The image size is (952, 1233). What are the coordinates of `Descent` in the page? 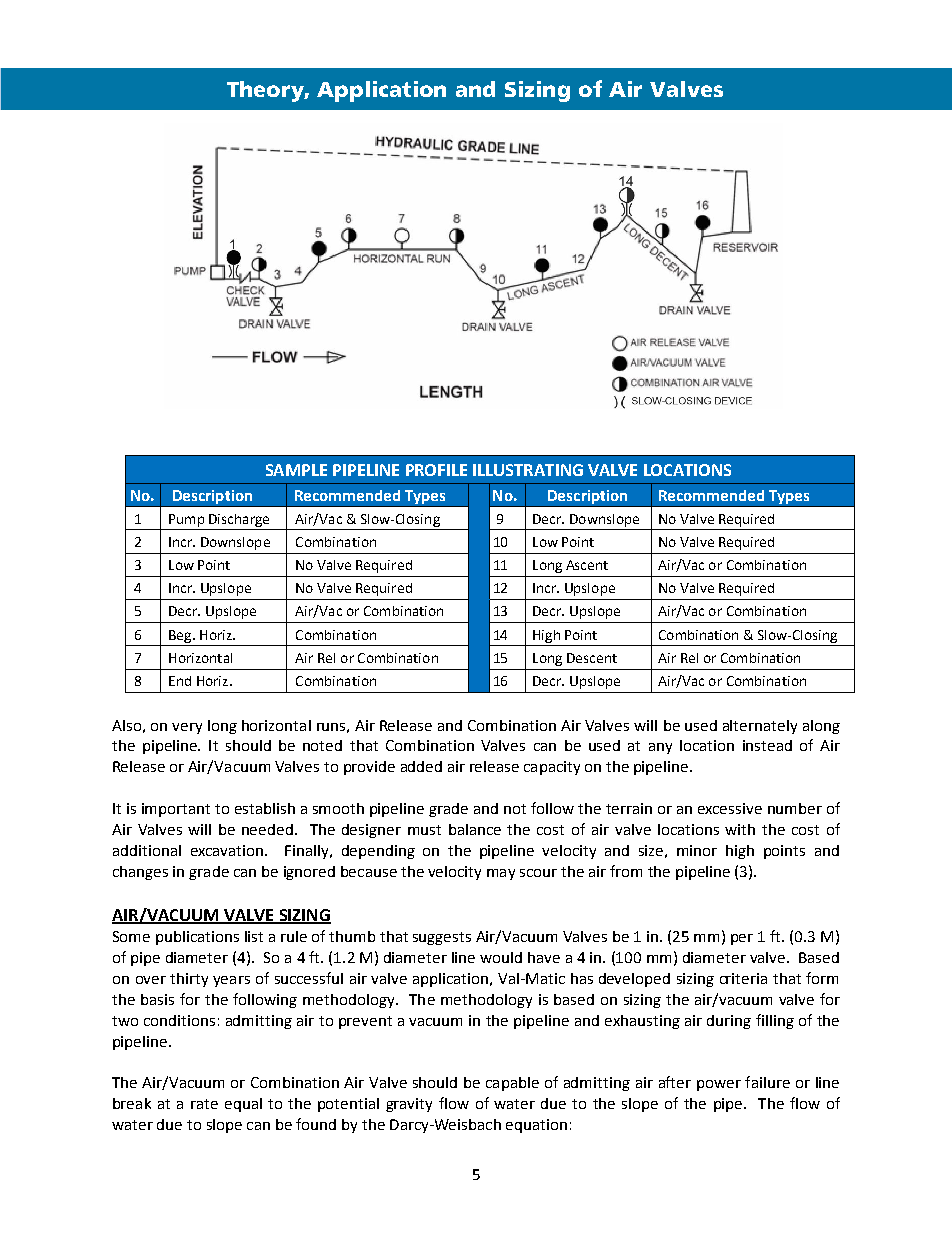 It's located at (592, 658).
